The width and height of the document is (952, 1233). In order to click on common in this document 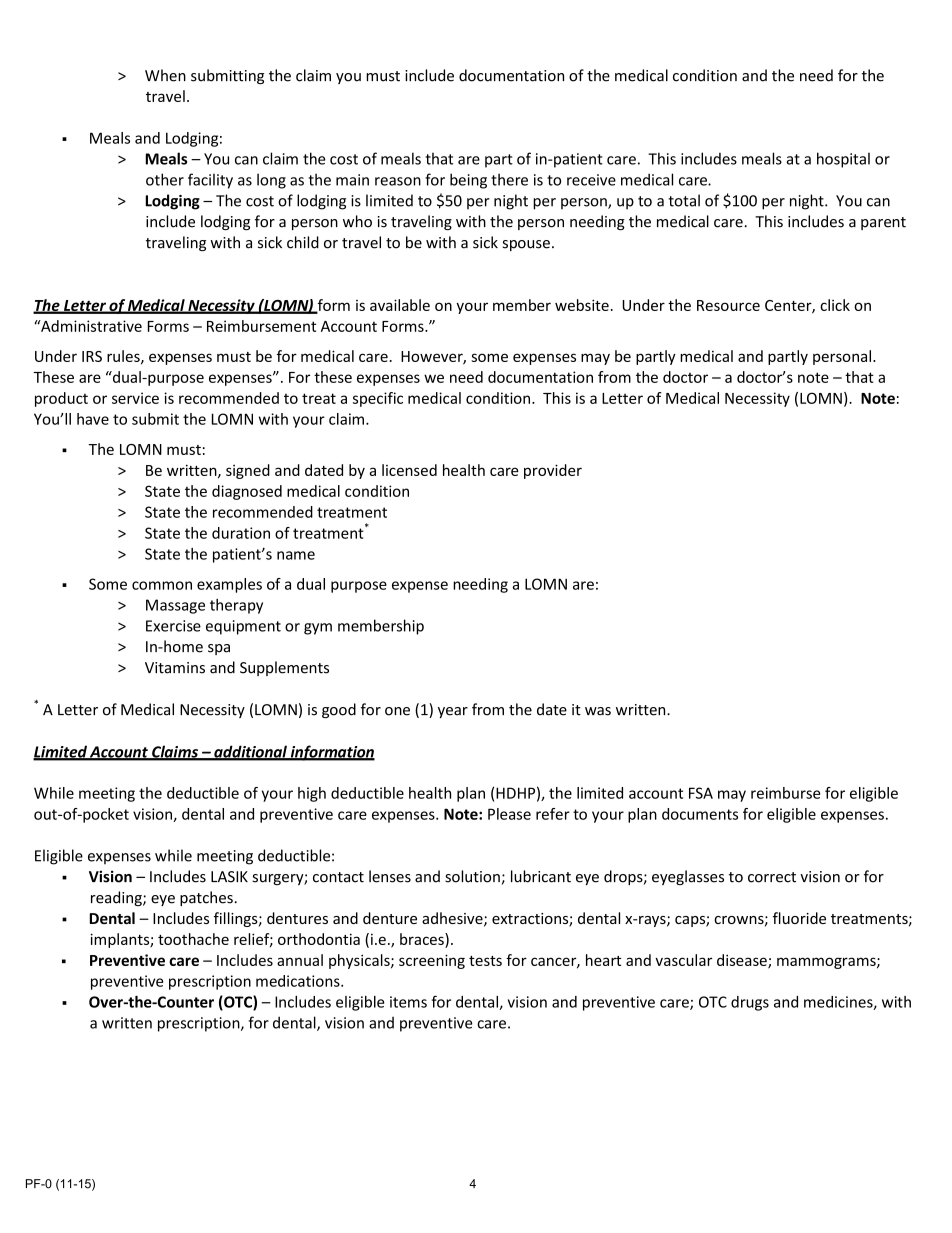, I will do `click(162, 585)`.
